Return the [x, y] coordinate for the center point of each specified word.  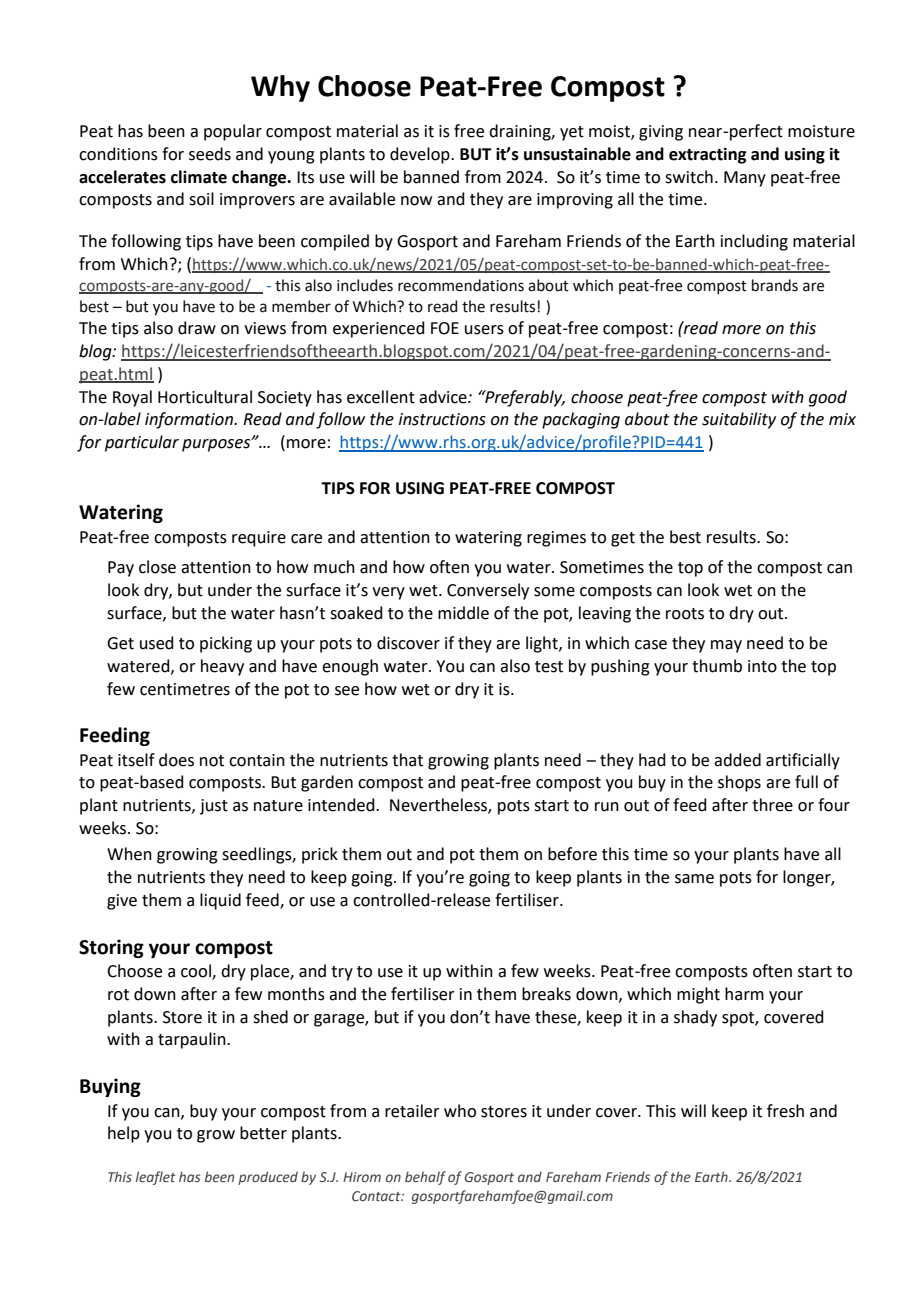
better [263, 1133]
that [407, 760]
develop [421, 155]
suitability [739, 420]
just [214, 807]
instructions [442, 419]
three [772, 805]
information [190, 420]
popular [233, 132]
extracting [707, 155]
